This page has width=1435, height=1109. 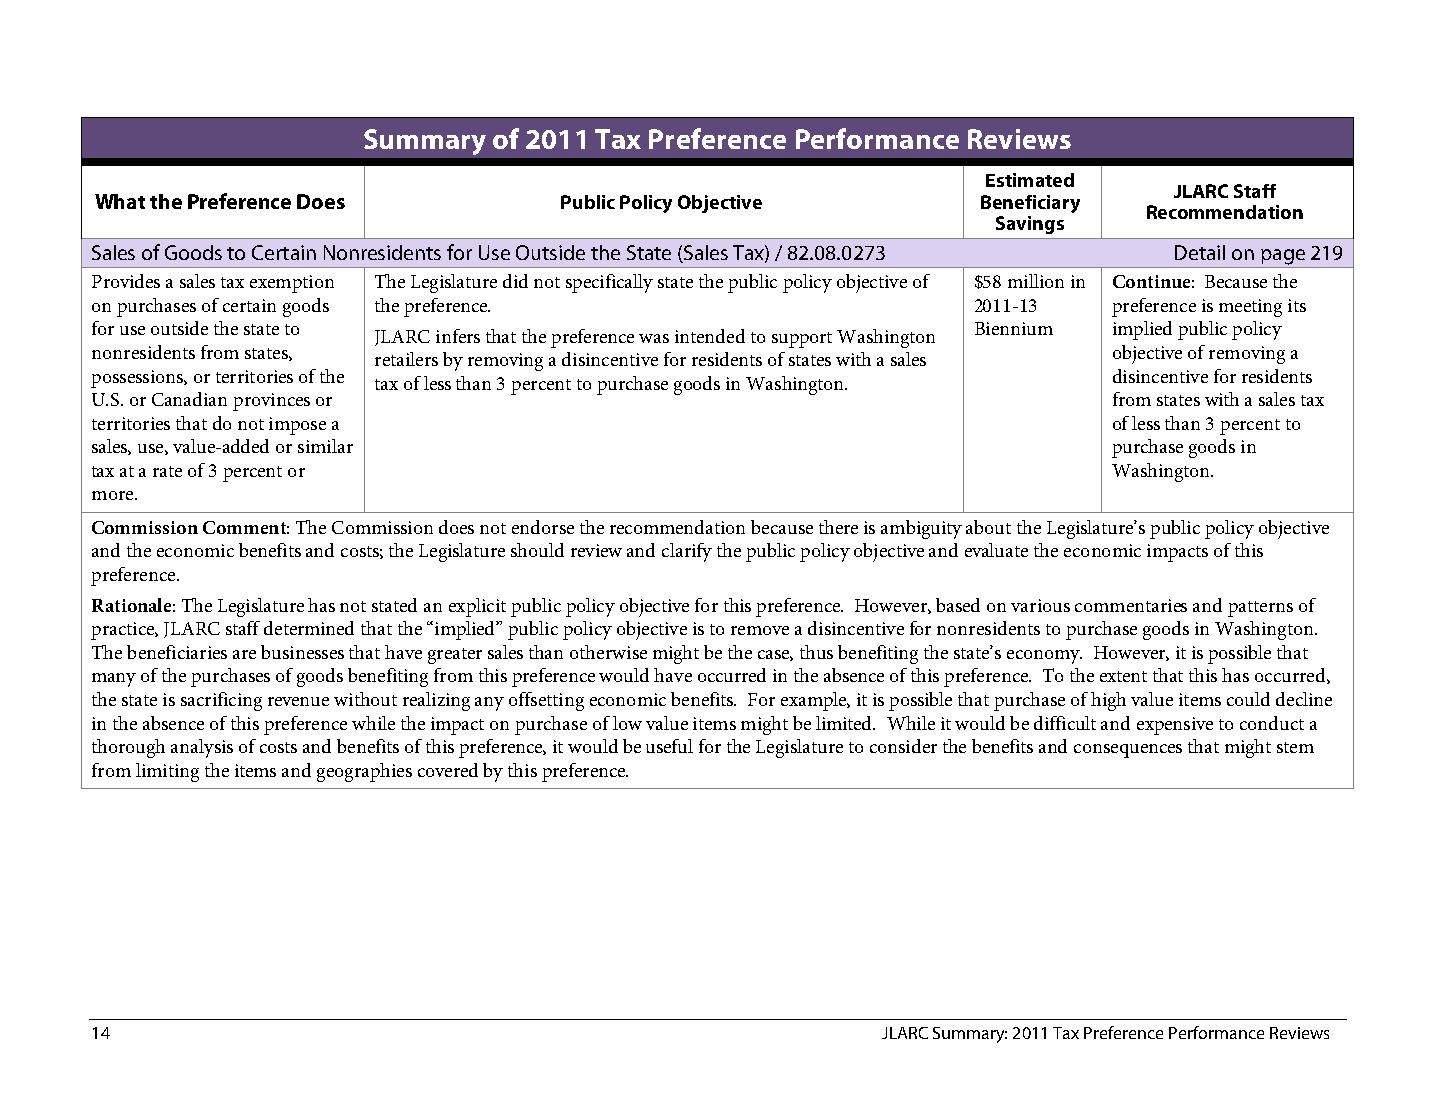 What do you see at coordinates (1030, 180) in the page?
I see `Estimated` at bounding box center [1030, 180].
